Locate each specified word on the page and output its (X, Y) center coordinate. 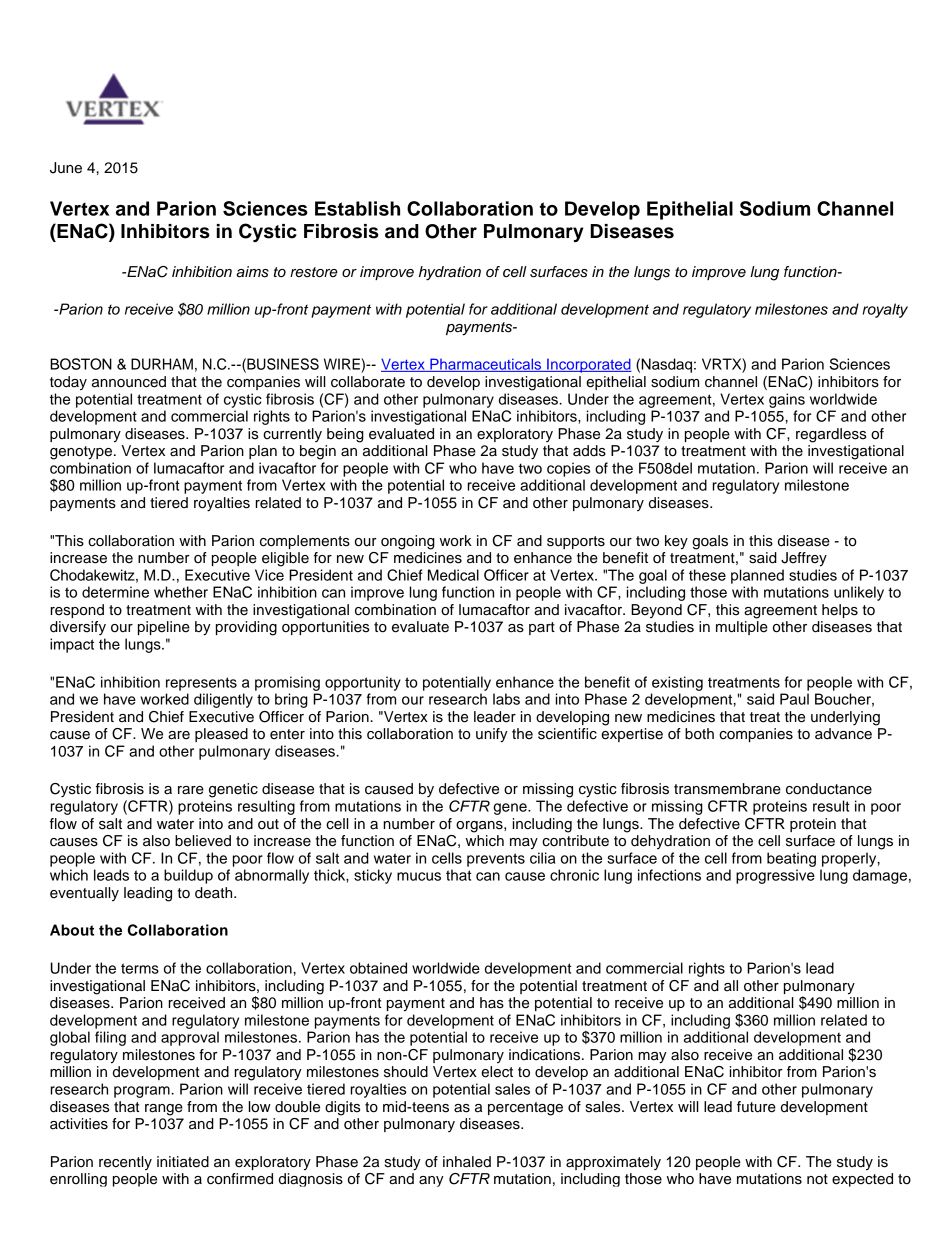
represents (201, 684)
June (66, 168)
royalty (885, 310)
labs (506, 699)
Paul (794, 699)
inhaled (467, 1162)
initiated (183, 1162)
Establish (357, 208)
